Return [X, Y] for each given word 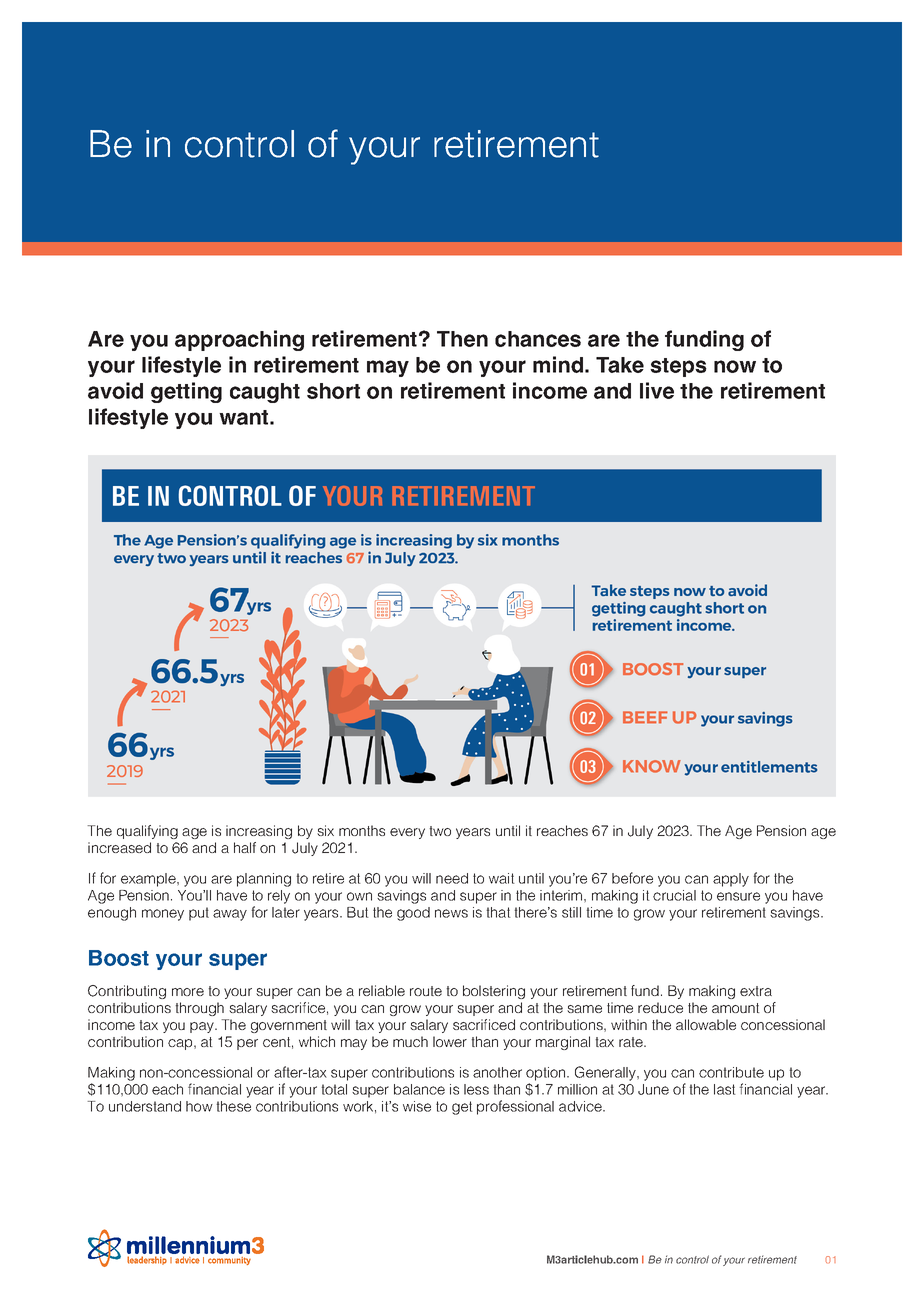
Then [462, 339]
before [632, 878]
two [440, 831]
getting [186, 392]
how [199, 1106]
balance [419, 1089]
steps [678, 367]
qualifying [147, 832]
